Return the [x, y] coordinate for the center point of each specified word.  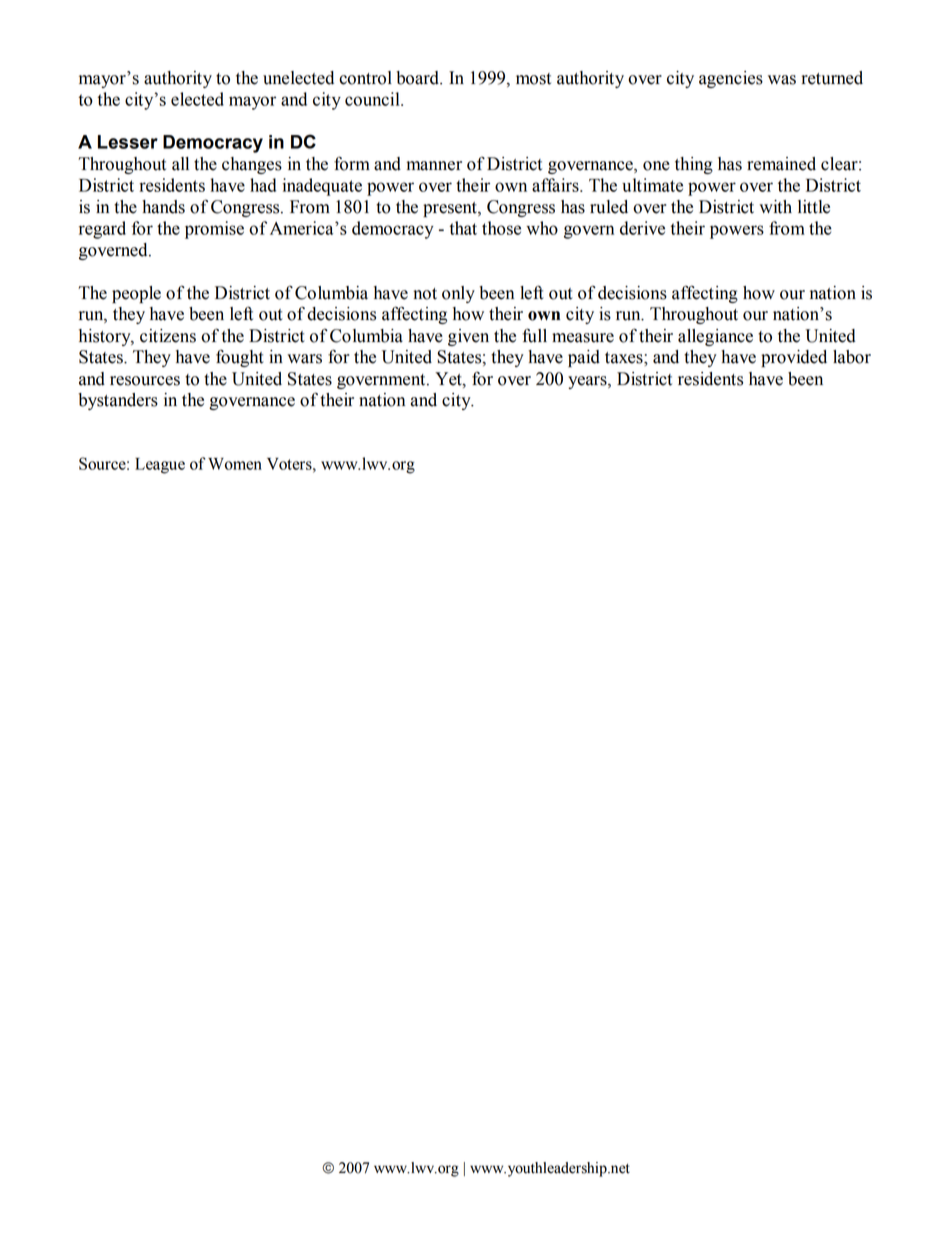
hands [163, 207]
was [782, 80]
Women [235, 464]
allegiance [715, 337]
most [533, 79]
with [775, 207]
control [365, 78]
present [451, 209]
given [468, 337]
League [160, 466]
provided [794, 358]
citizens [168, 336]
